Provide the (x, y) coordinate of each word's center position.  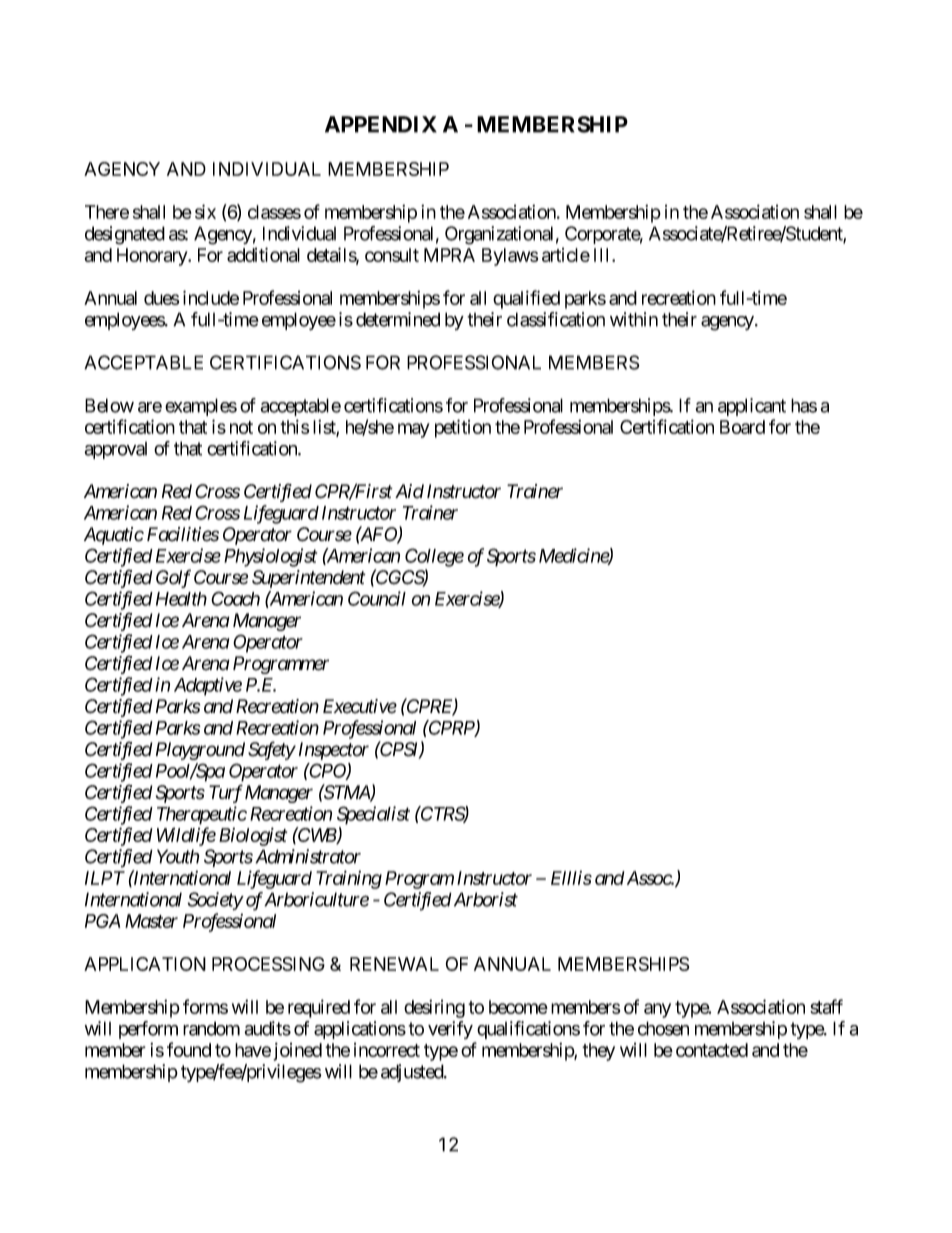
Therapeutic (202, 815)
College (434, 557)
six (205, 211)
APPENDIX (381, 124)
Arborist (484, 899)
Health (181, 599)
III (603, 255)
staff (826, 1006)
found (189, 1049)
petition (463, 428)
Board (742, 427)
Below (109, 405)
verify (450, 1030)
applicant (752, 407)
